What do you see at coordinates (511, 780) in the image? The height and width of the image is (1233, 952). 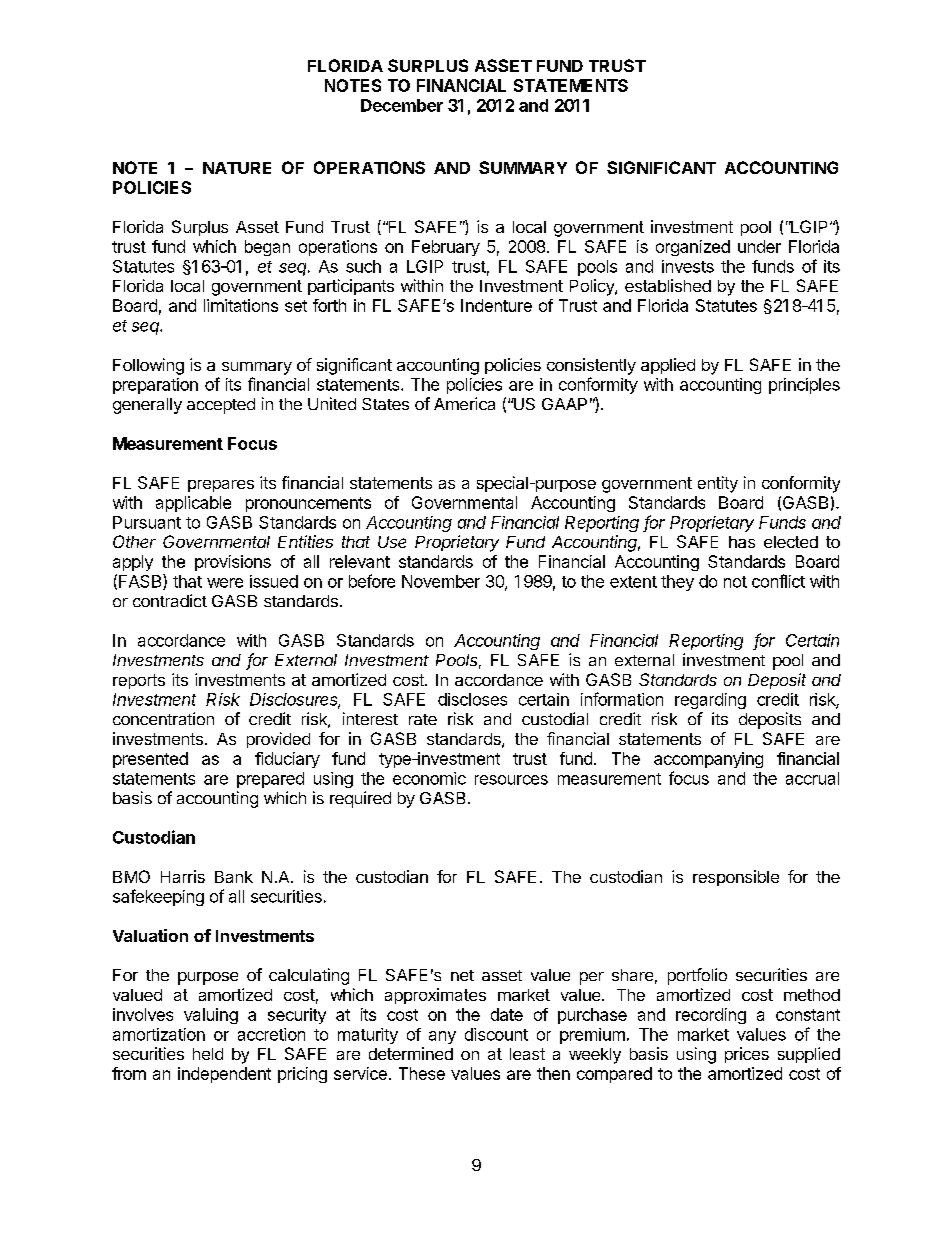 I see `resources` at bounding box center [511, 780].
